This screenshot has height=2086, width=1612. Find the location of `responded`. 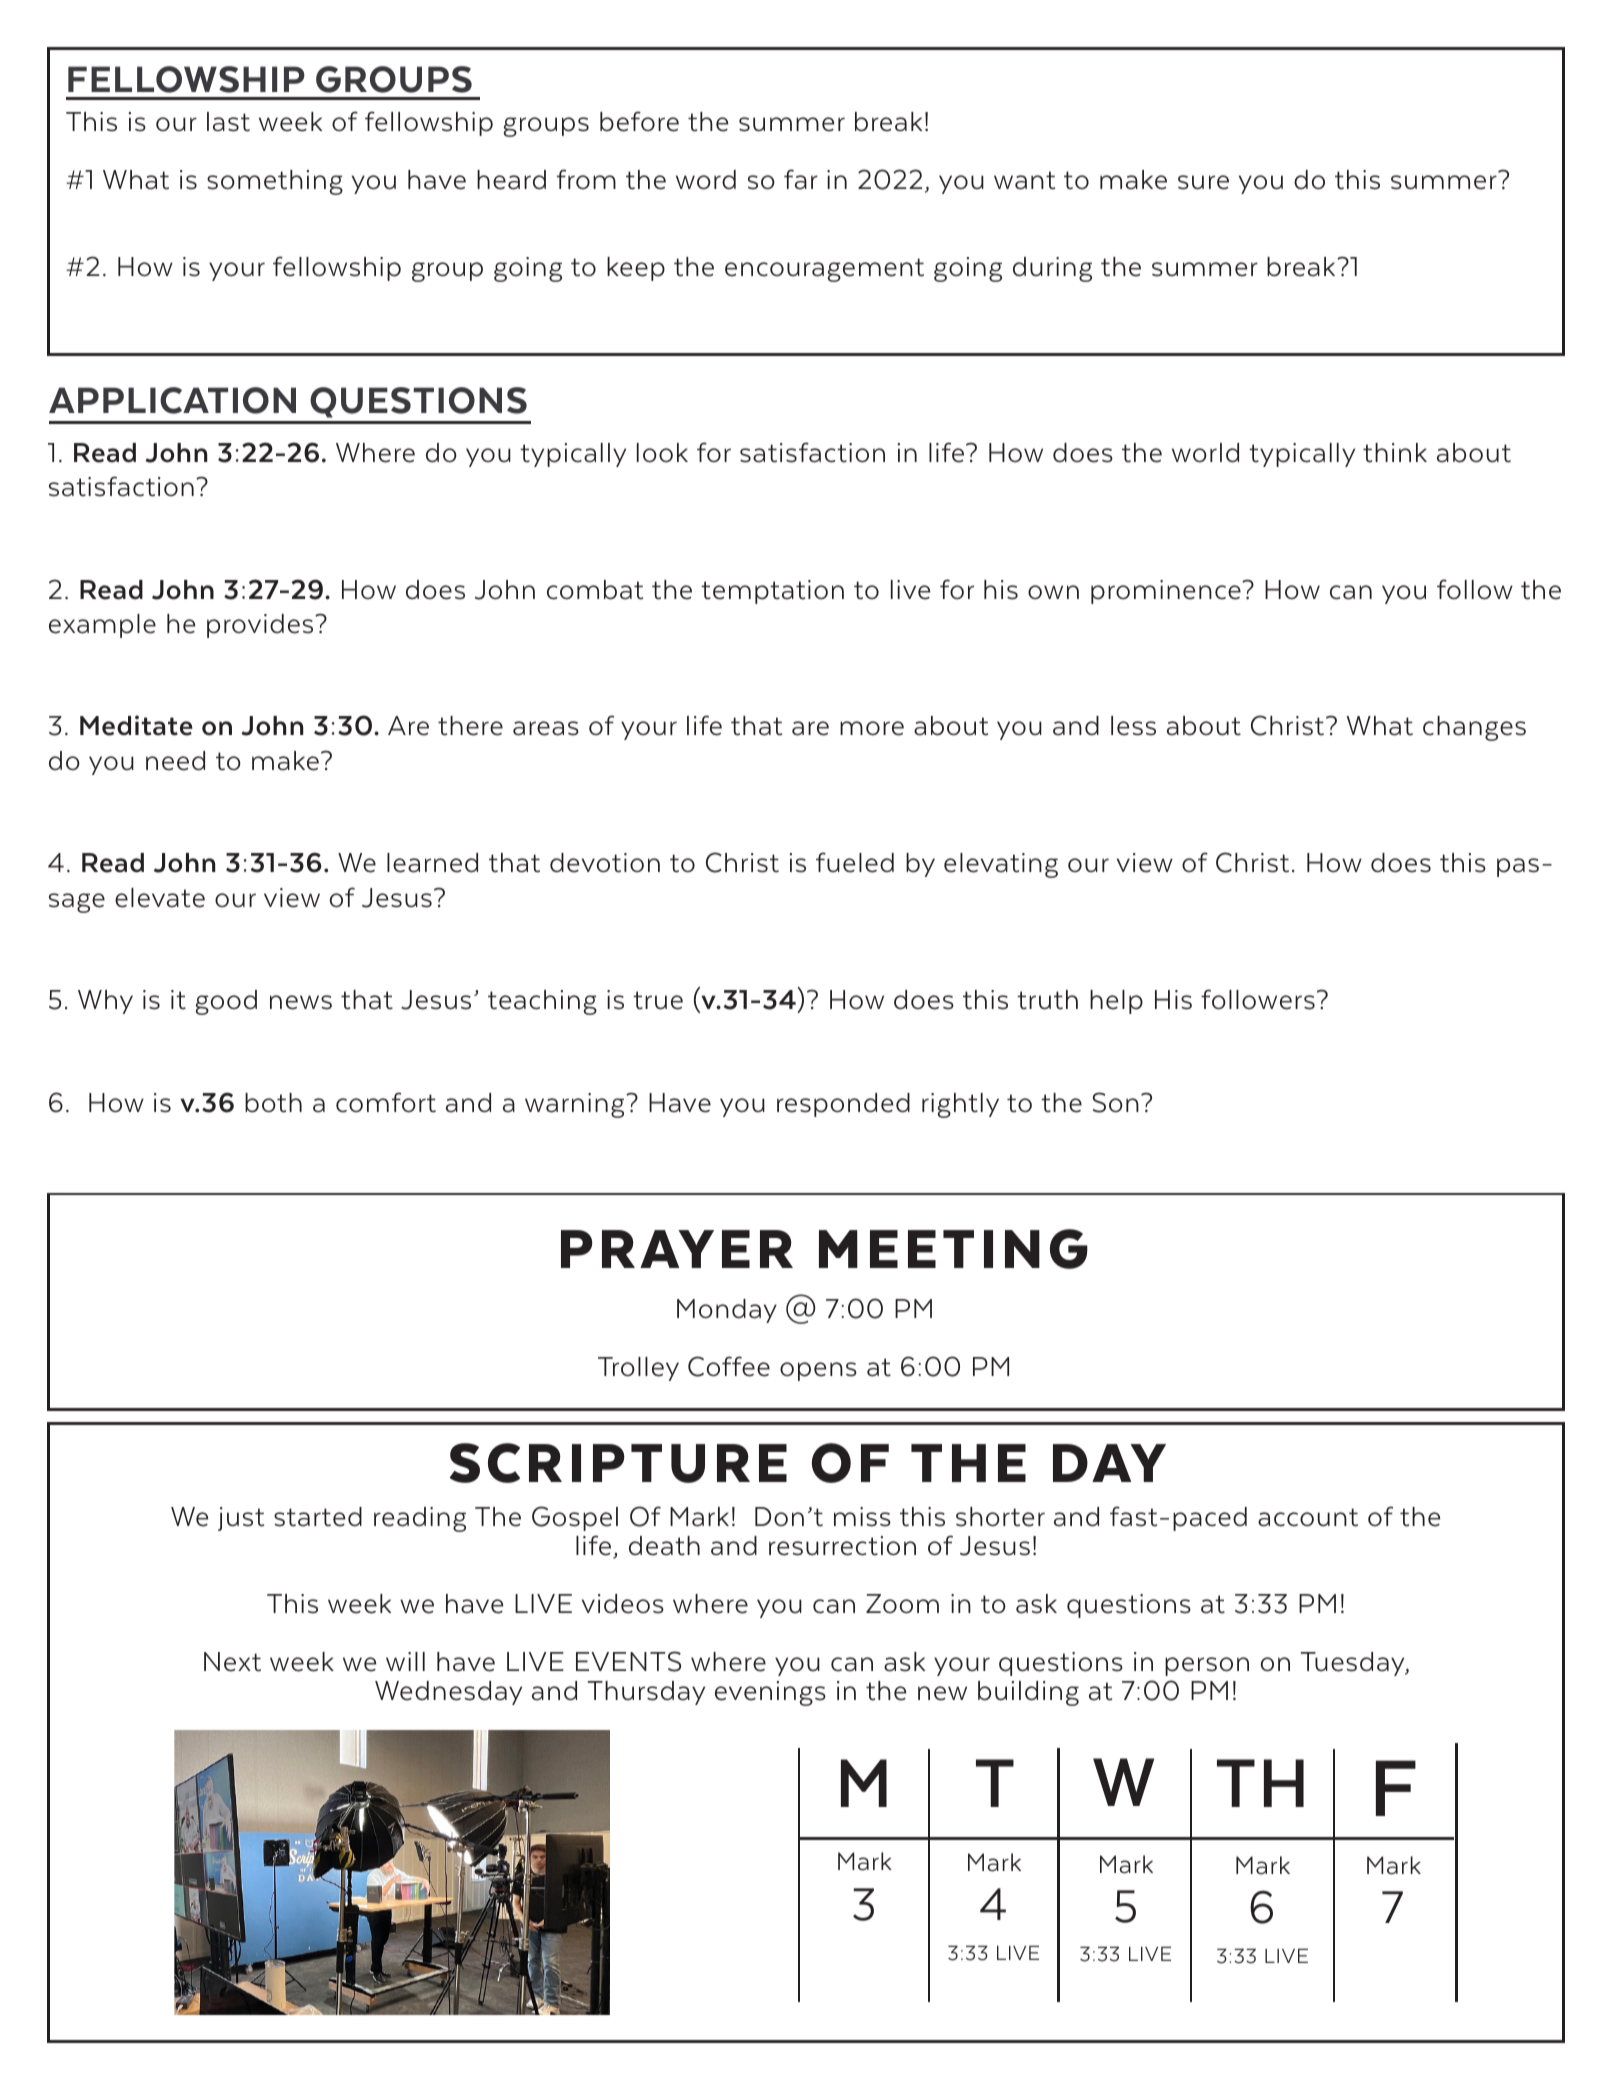

responded is located at coordinates (843, 1105).
